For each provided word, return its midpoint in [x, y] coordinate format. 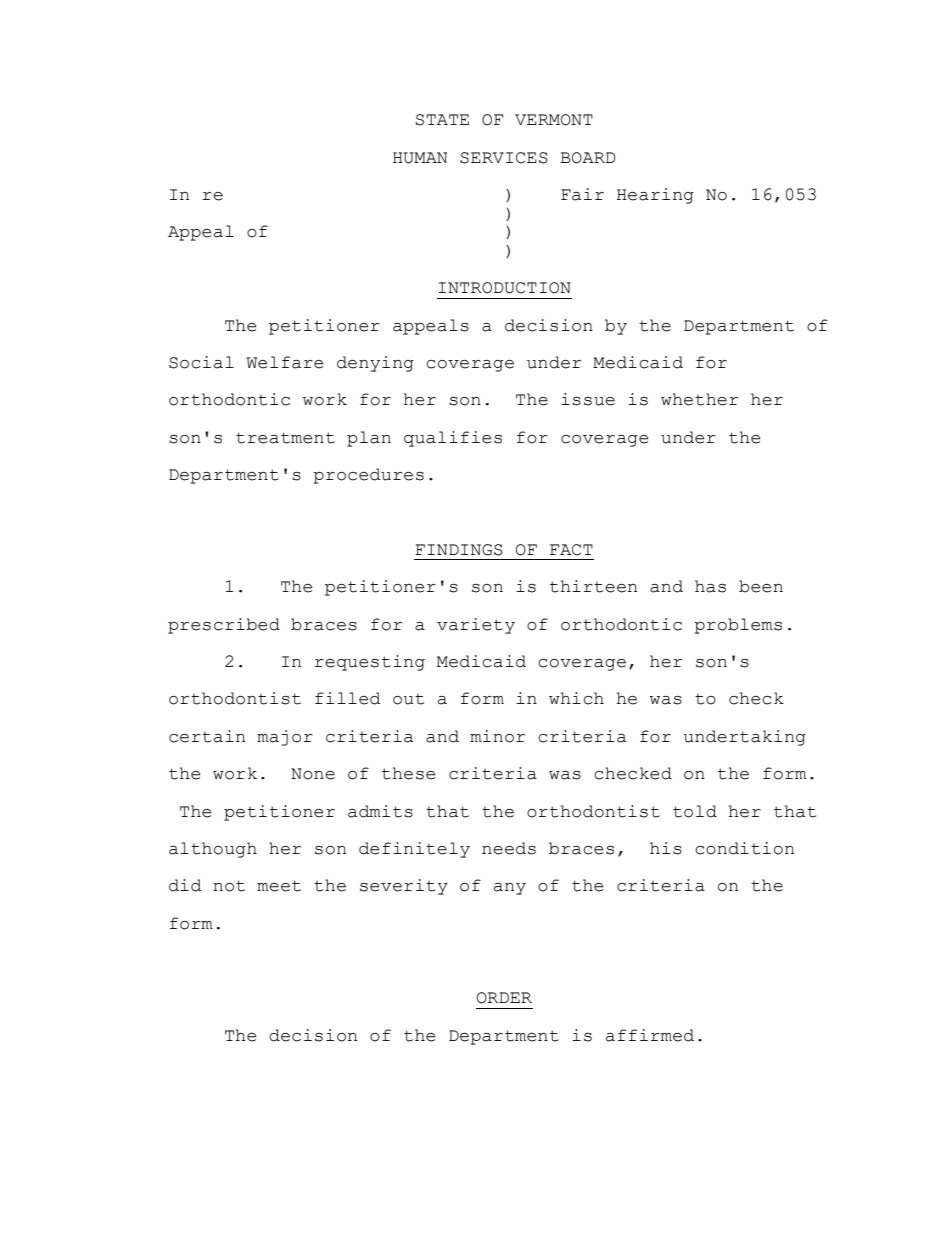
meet [279, 886]
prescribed [224, 626]
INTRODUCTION [504, 288]
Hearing [655, 196]
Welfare [285, 362]
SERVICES [504, 158]
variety [476, 626]
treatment [285, 438]
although [213, 850]
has [710, 586]
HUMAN [420, 158]
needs [509, 848]
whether [699, 399]
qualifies [453, 439]
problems [738, 626]
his [666, 848]
